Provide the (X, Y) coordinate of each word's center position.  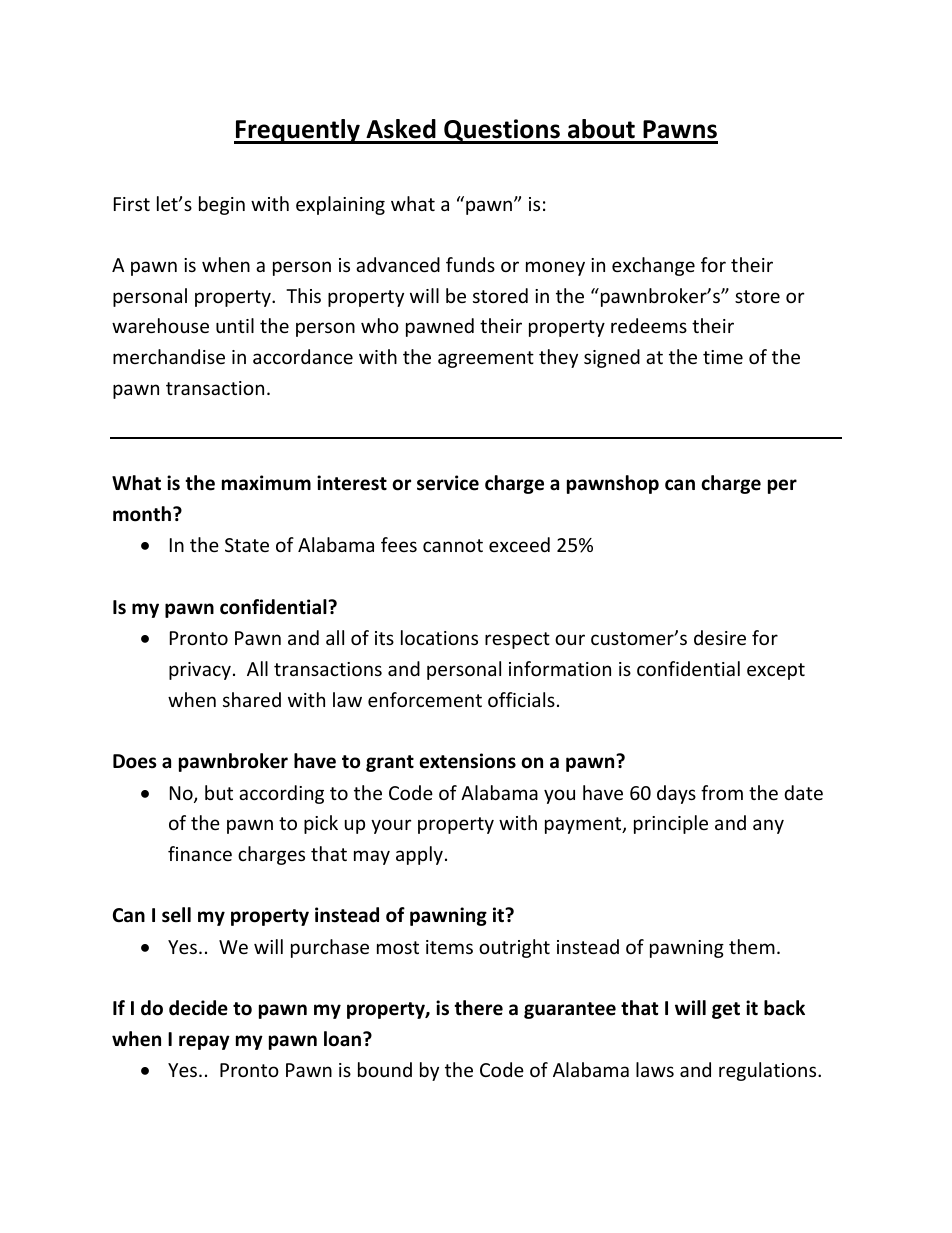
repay (204, 1042)
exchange (653, 266)
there (478, 1008)
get (726, 1010)
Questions (502, 131)
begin (222, 205)
